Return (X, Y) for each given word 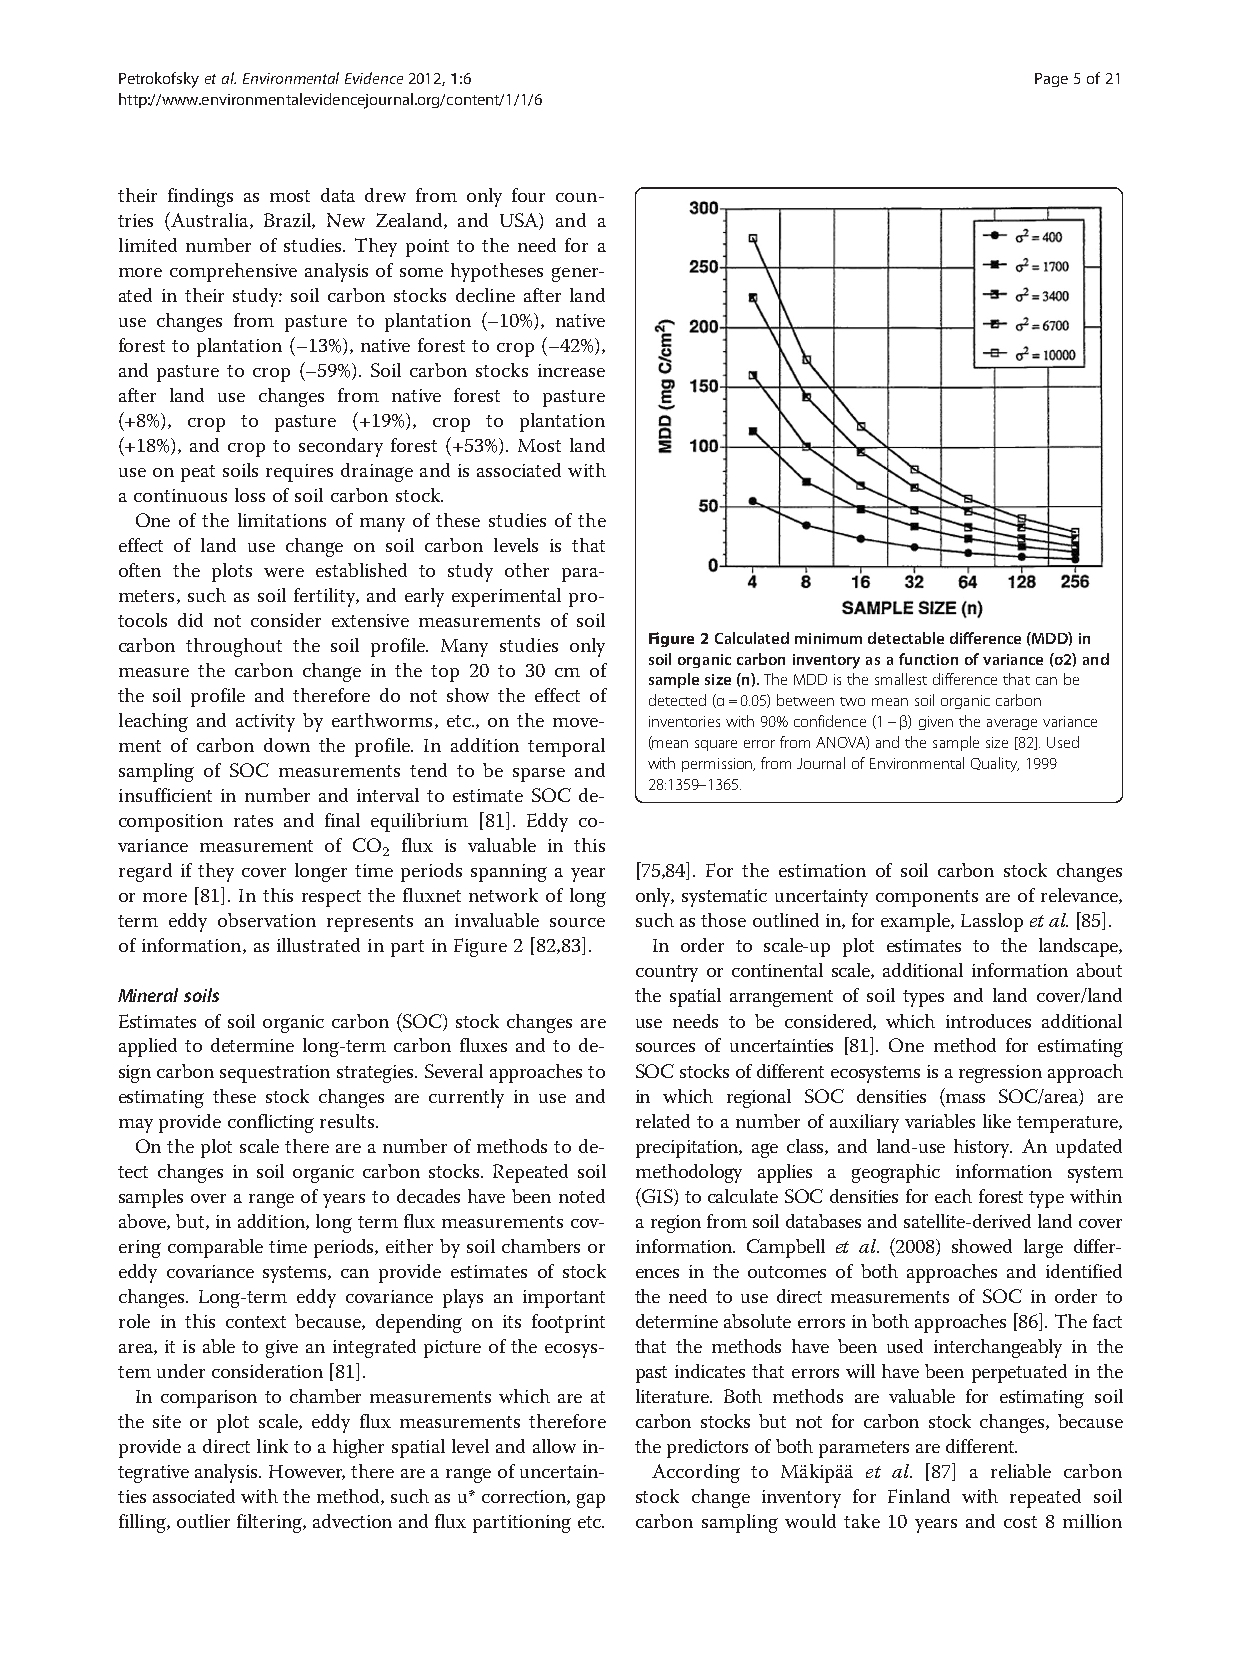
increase (571, 370)
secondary (341, 447)
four (528, 195)
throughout (234, 647)
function (928, 659)
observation (267, 920)
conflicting (271, 1123)
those (723, 920)
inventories (684, 721)
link (272, 1446)
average (1012, 724)
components (927, 898)
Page (1051, 80)
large (1043, 1248)
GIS (657, 1195)
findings (200, 197)
